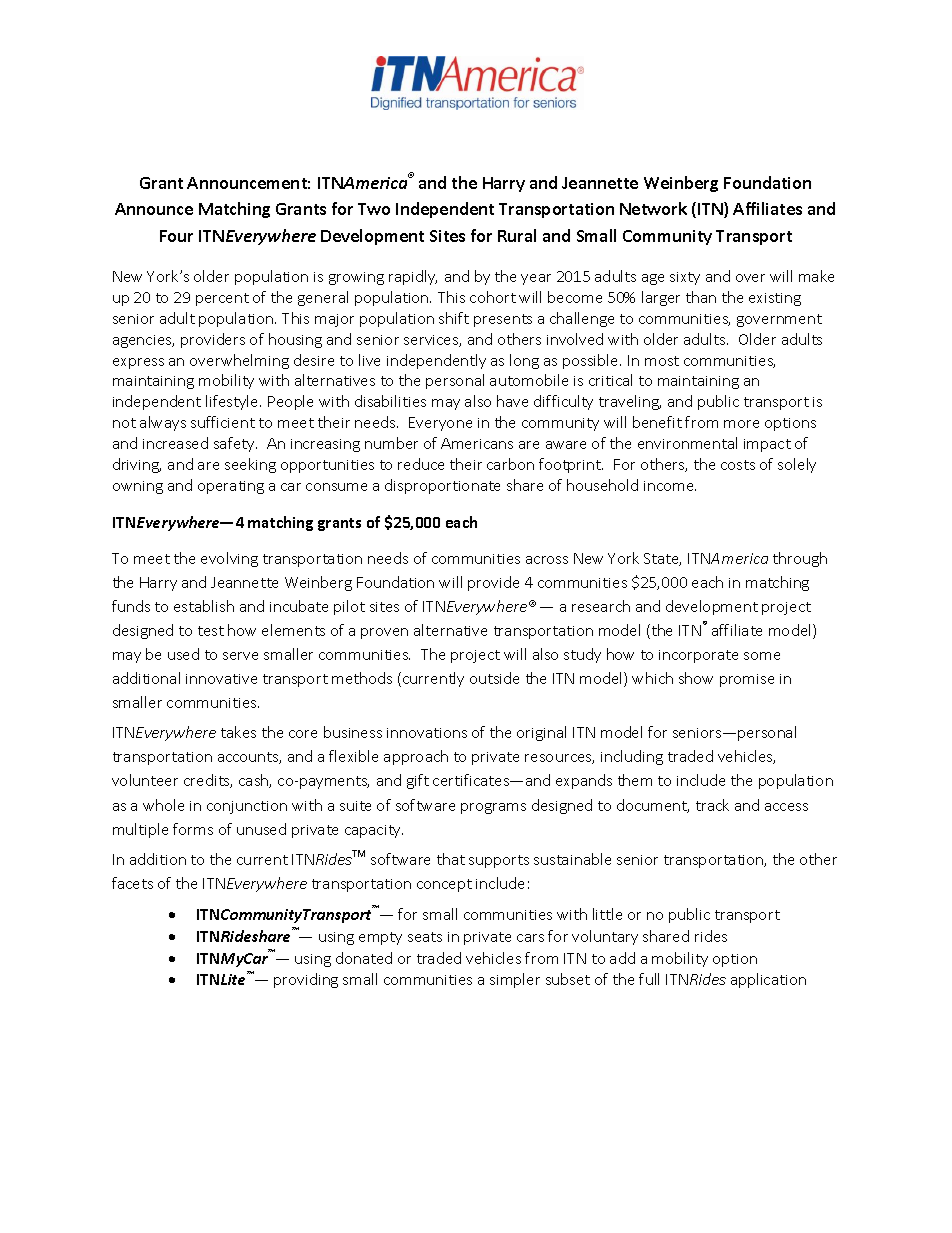 This document has height=1233, width=952. What do you see at coordinates (547, 560) in the document?
I see `across` at bounding box center [547, 560].
